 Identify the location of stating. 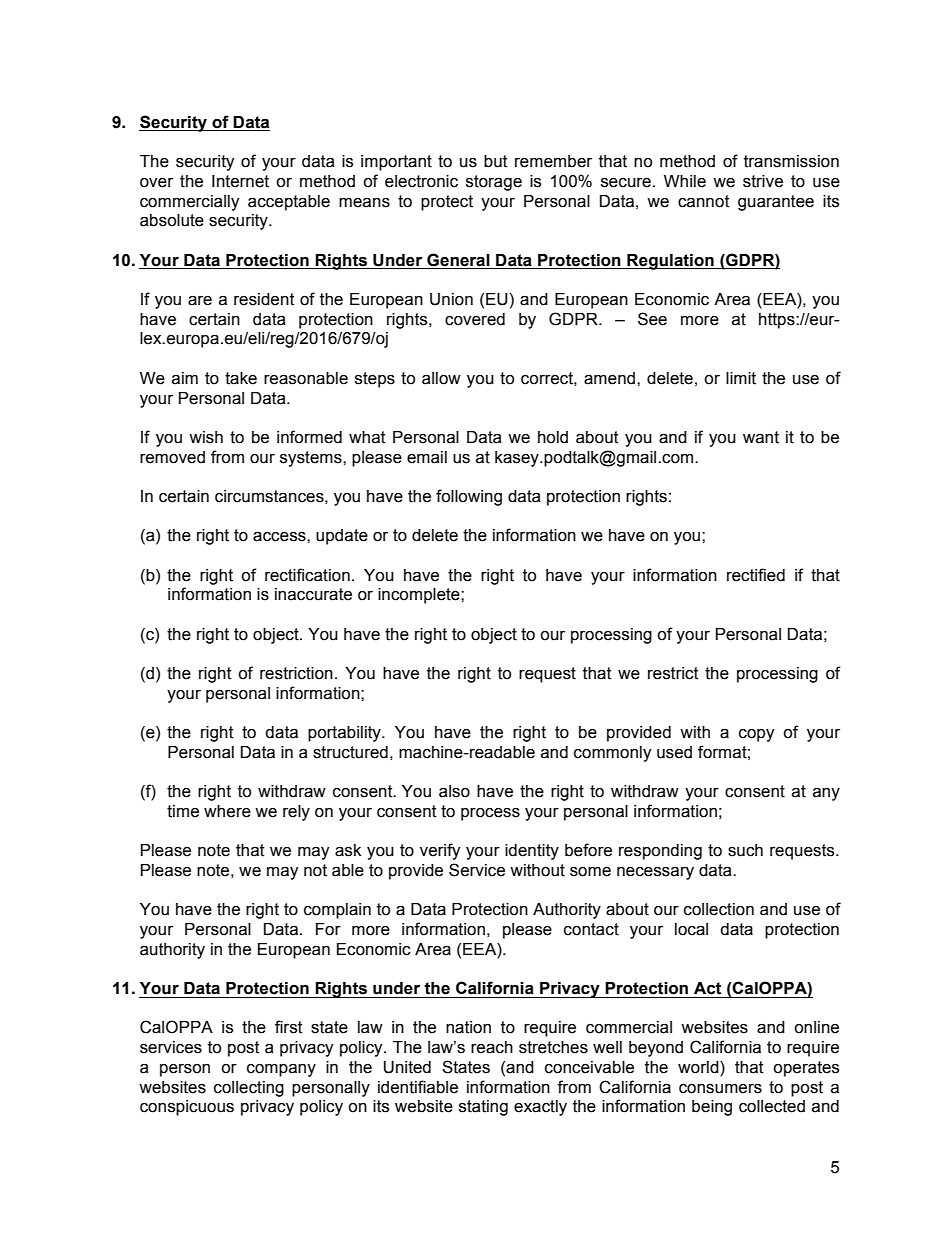
(483, 1108).
